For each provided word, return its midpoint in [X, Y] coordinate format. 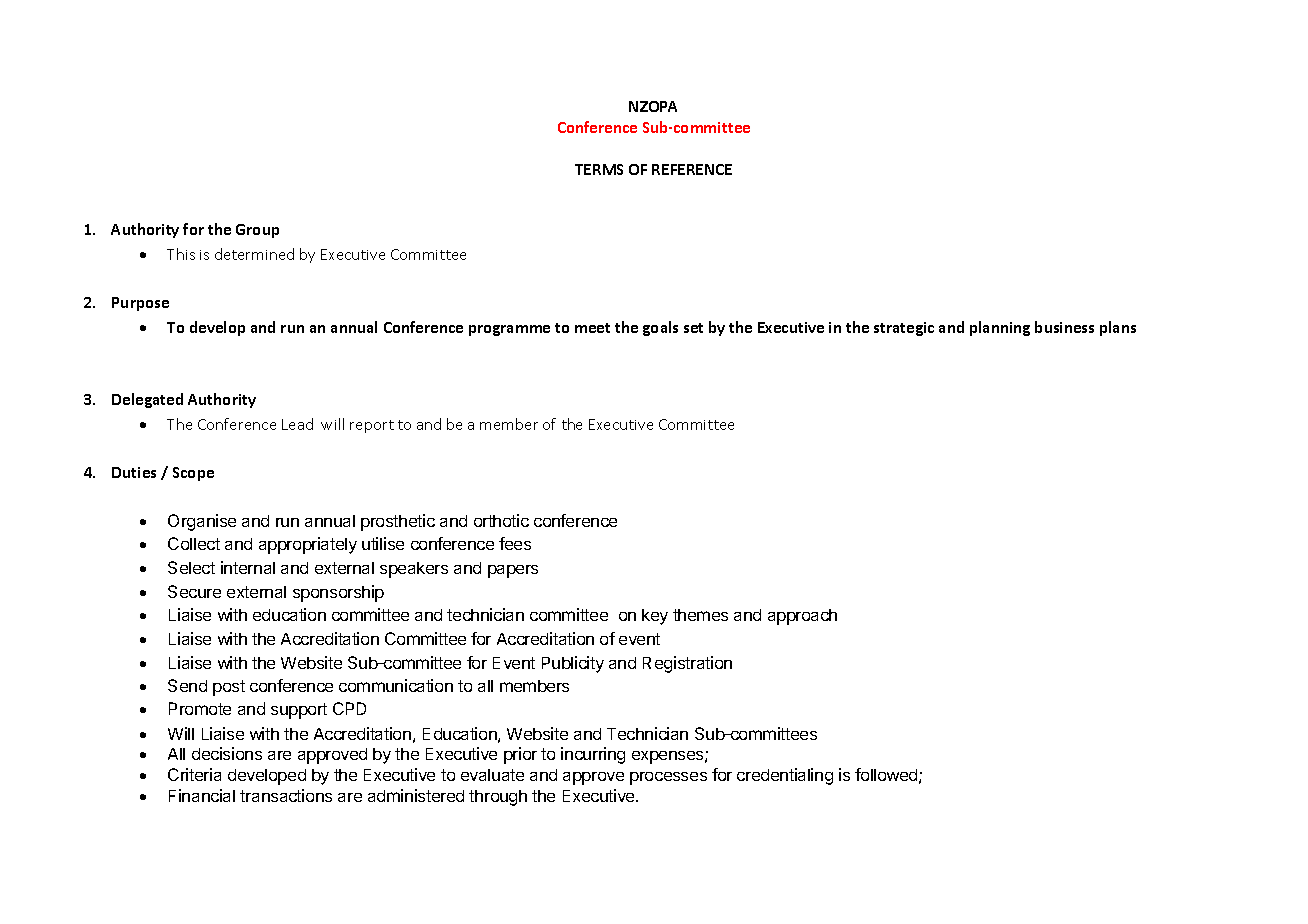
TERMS [599, 169]
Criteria [194, 774]
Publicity [573, 664]
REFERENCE [692, 169]
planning [1000, 328]
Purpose [140, 304]
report [372, 426]
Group [257, 231]
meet [592, 328]
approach [802, 617]
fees [515, 543]
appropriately [308, 545]
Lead [297, 424]
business [1064, 327]
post [229, 688]
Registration [687, 664]
